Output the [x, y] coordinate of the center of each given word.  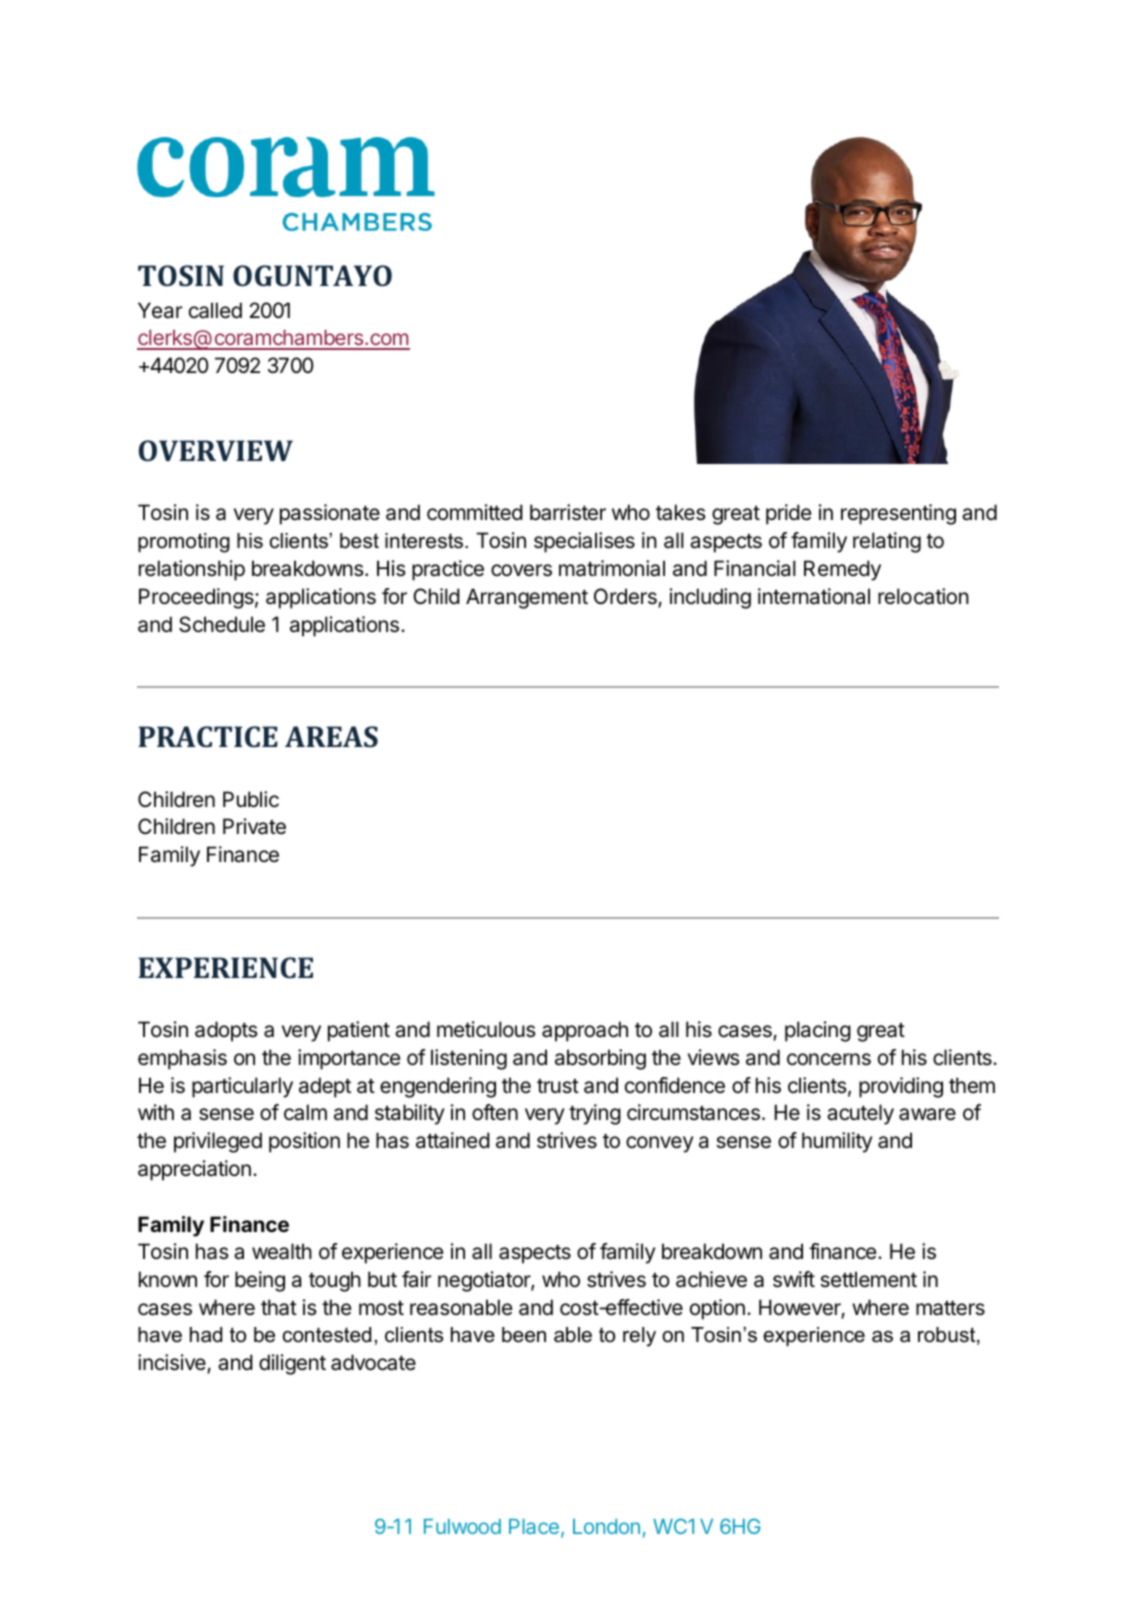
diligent [292, 1364]
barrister [568, 512]
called [215, 310]
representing [898, 514]
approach [585, 1031]
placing [818, 1031]
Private [254, 826]
